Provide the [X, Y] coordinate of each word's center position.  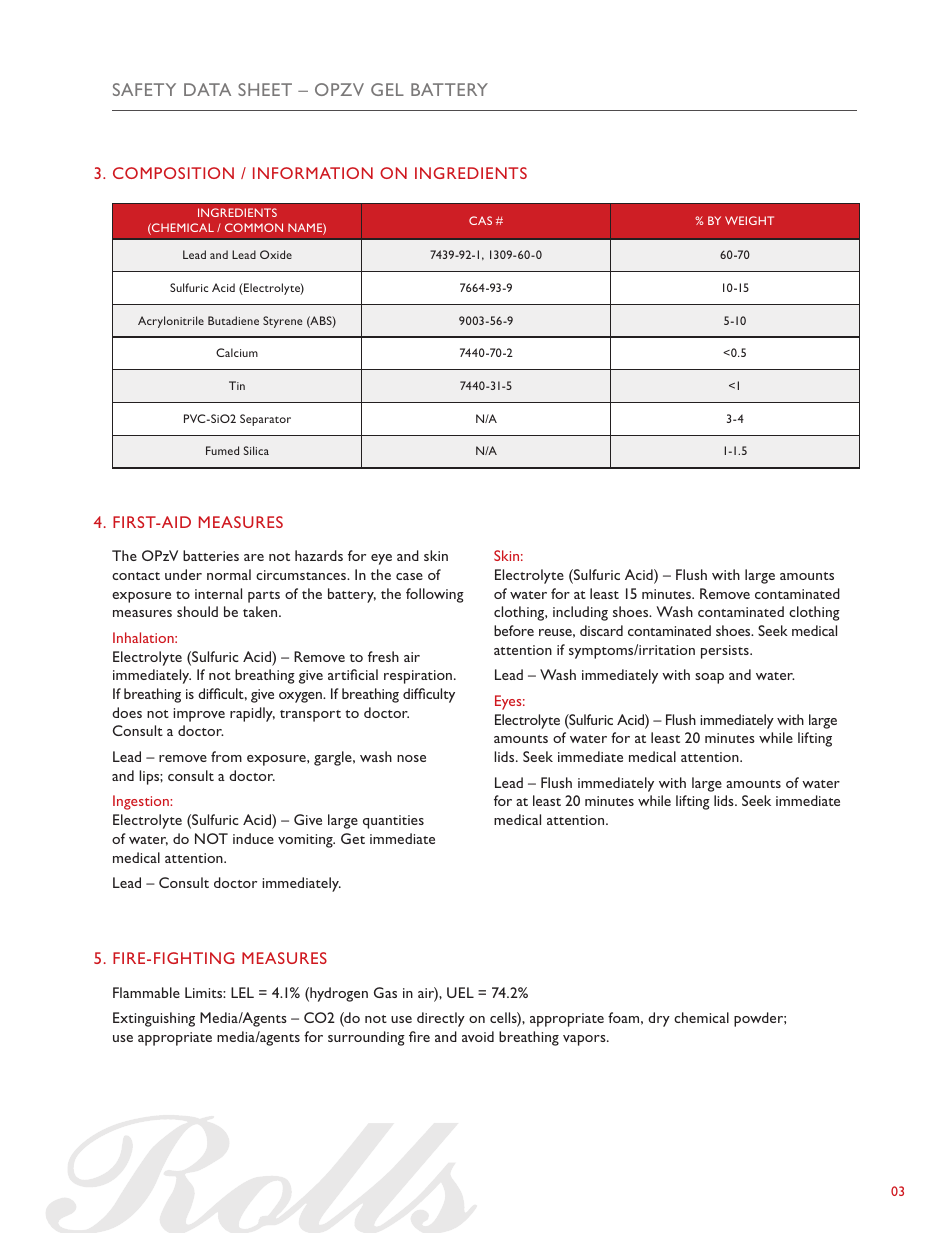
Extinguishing [154, 1019]
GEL [387, 89]
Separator [265, 420]
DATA [207, 89]
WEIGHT [749, 220]
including [580, 613]
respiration [419, 677]
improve [199, 715]
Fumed [222, 450]
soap [709, 678]
